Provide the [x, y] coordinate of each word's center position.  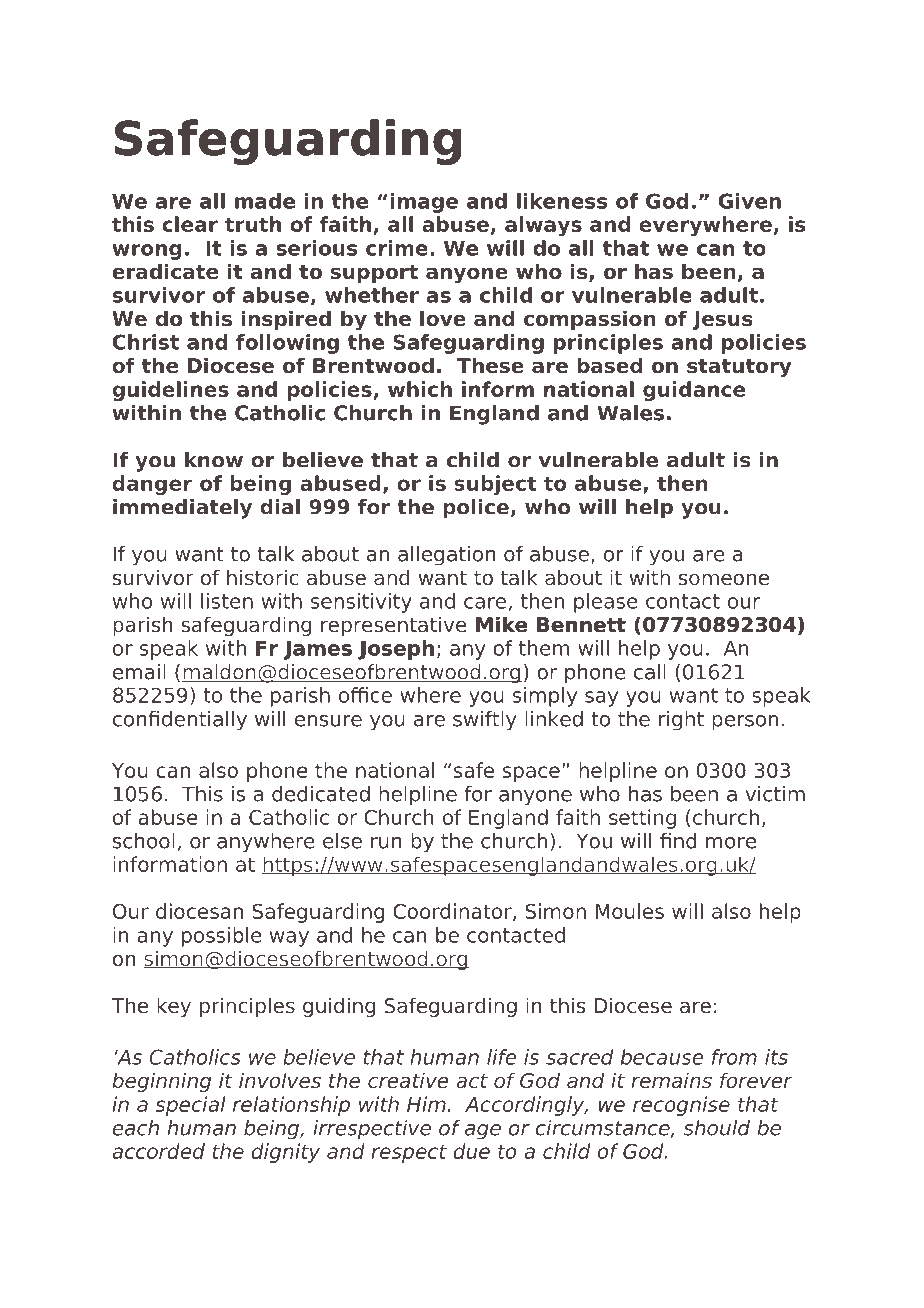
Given [750, 201]
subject [495, 485]
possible [222, 937]
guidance [694, 391]
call [650, 672]
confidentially [180, 721]
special [190, 1106]
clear [190, 224]
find [678, 841]
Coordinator [453, 912]
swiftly [485, 721]
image [424, 203]
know [214, 460]
